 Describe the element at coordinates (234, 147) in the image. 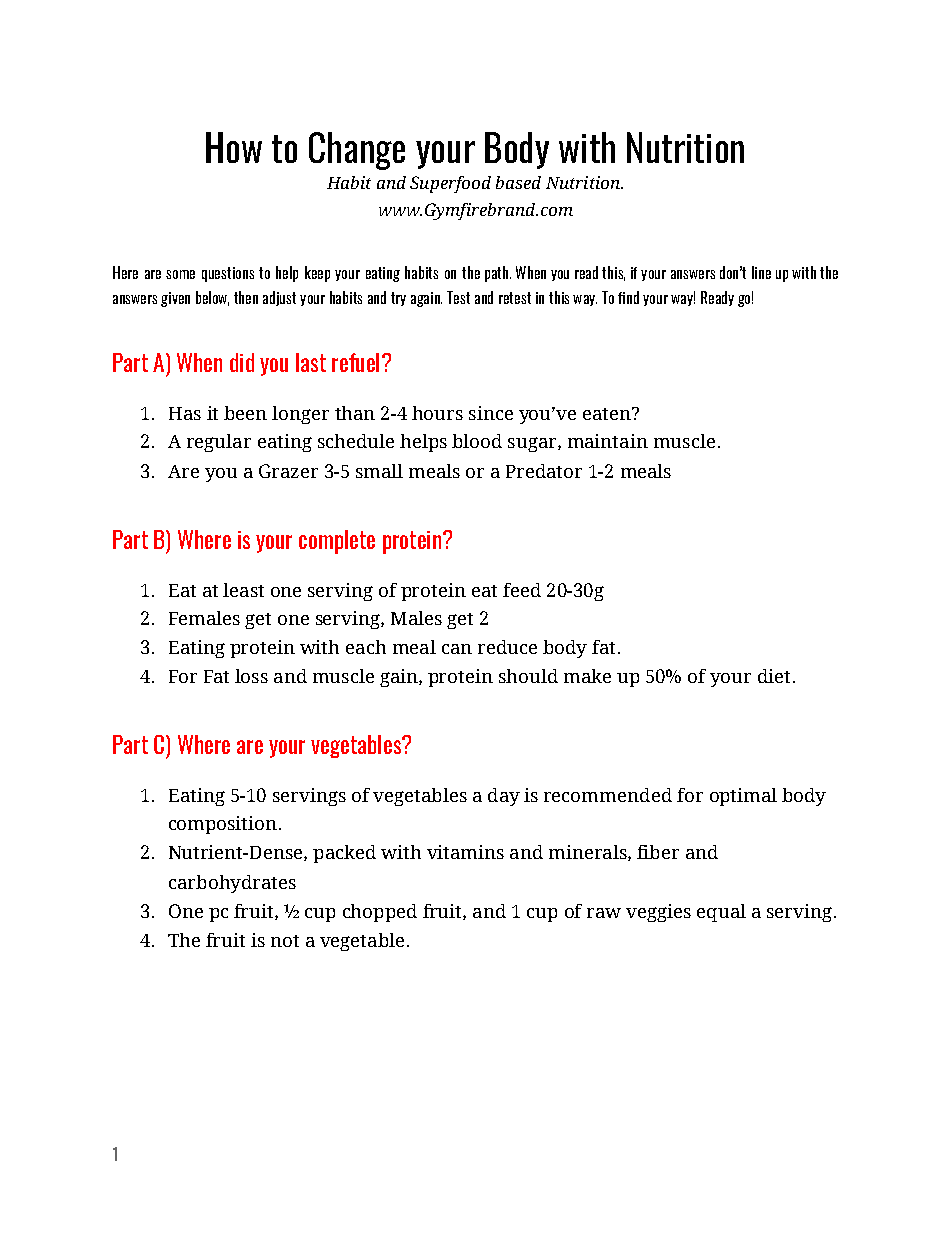

I see `How` at that location.
